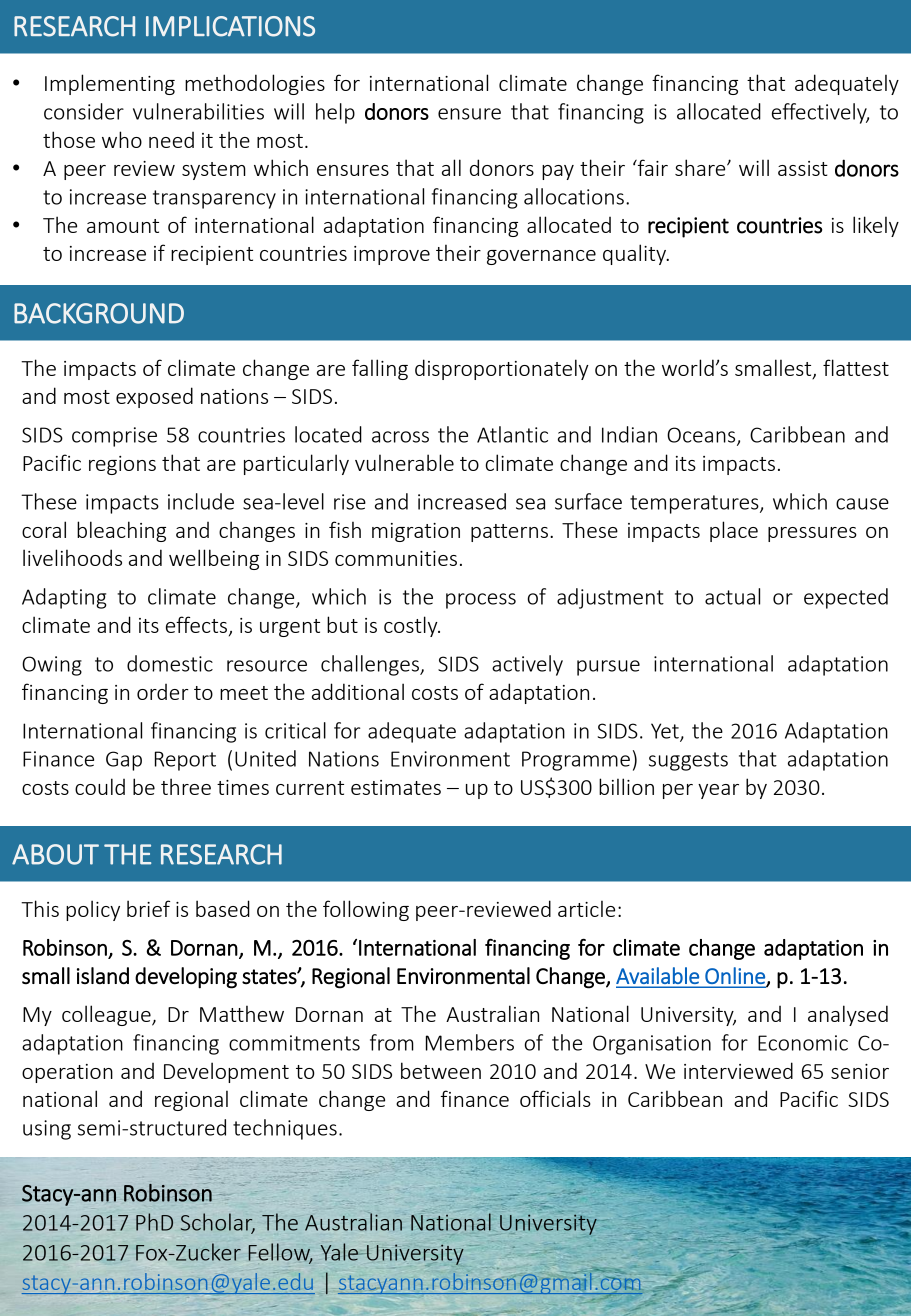  I want to click on Oceans, so click(702, 436).
